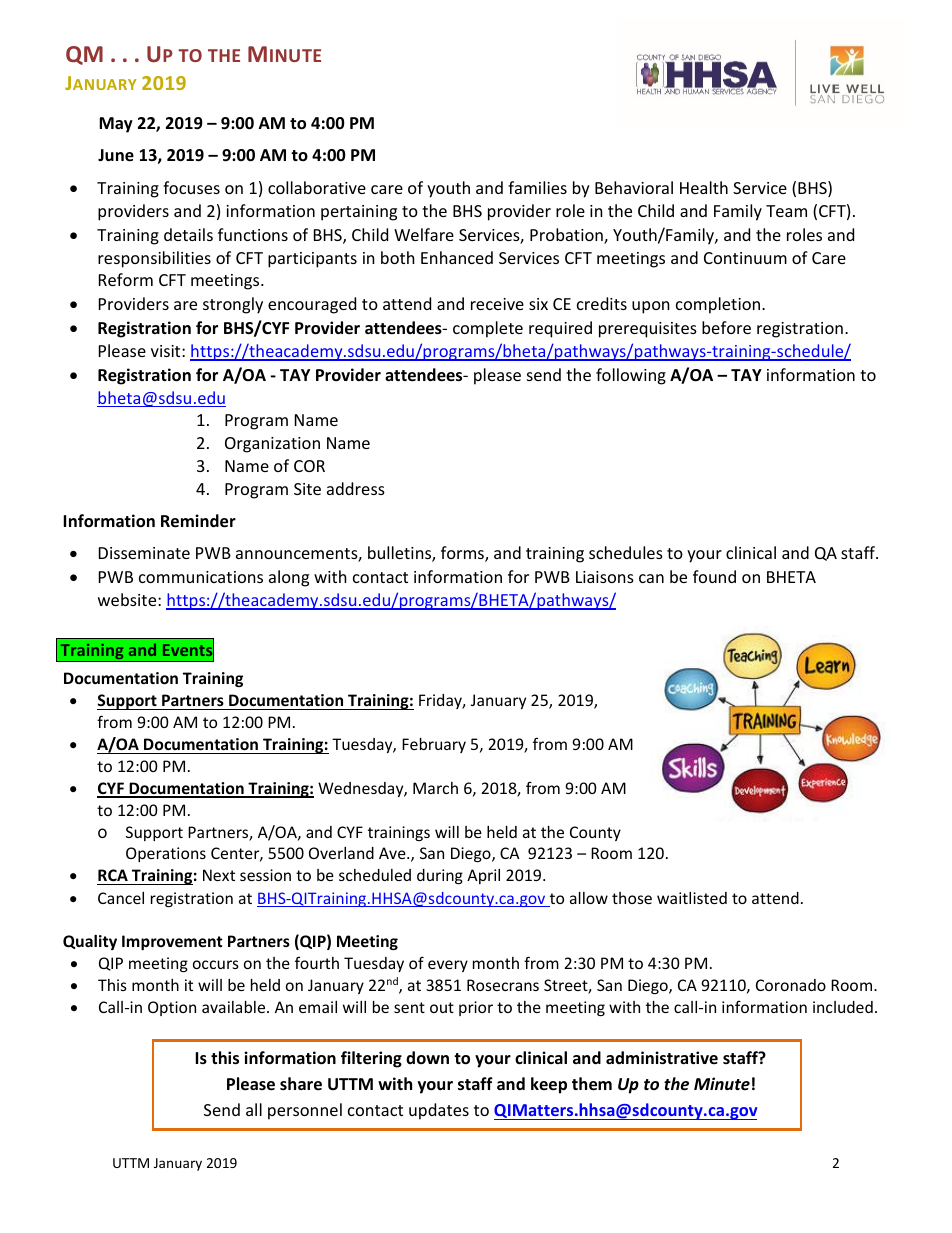 This screenshot has height=1233, width=952. What do you see at coordinates (537, 187) in the screenshot?
I see `families` at bounding box center [537, 187].
